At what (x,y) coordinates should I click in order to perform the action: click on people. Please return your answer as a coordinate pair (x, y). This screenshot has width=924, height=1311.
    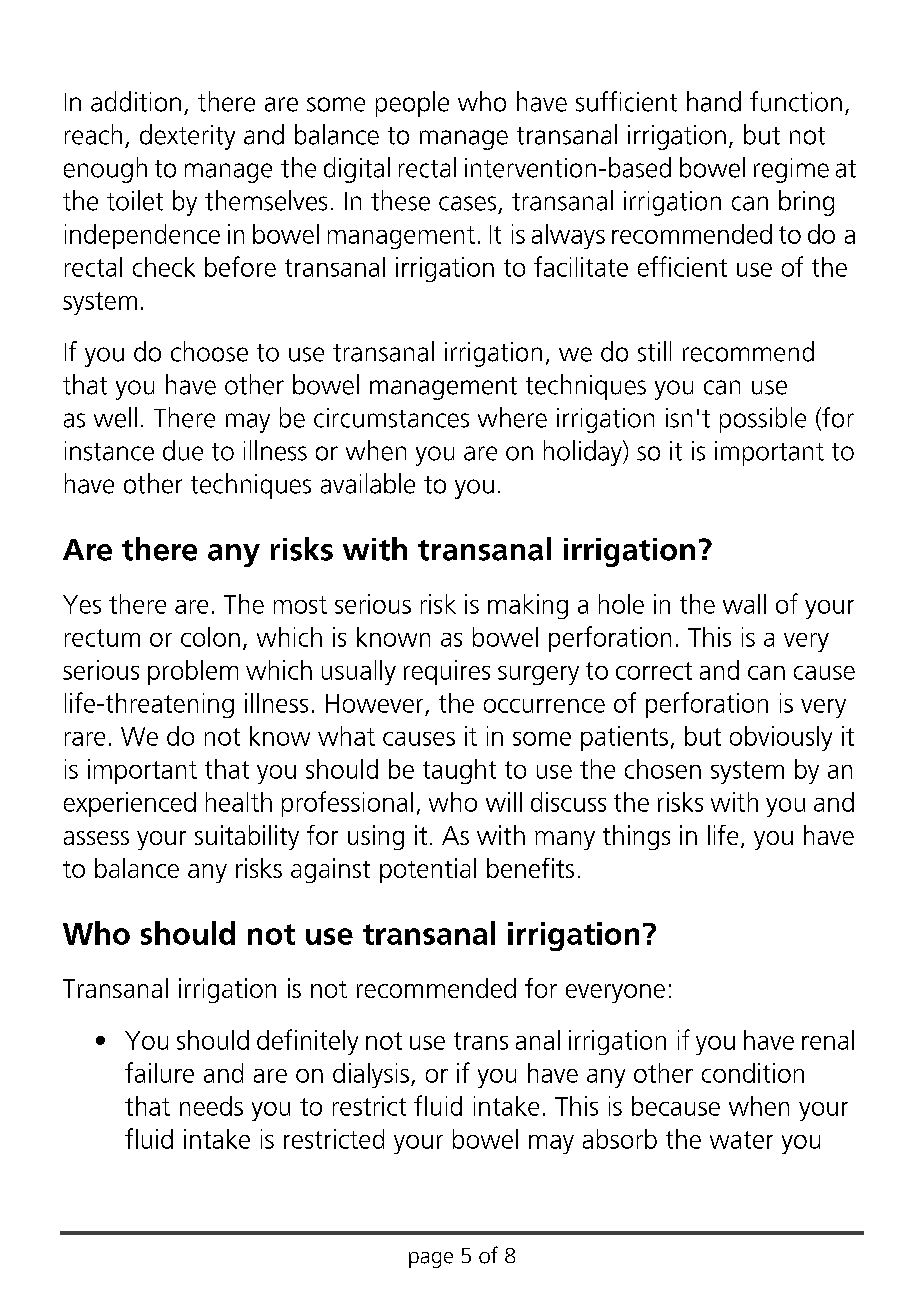
    Looking at the image, I should click on (412, 104).
